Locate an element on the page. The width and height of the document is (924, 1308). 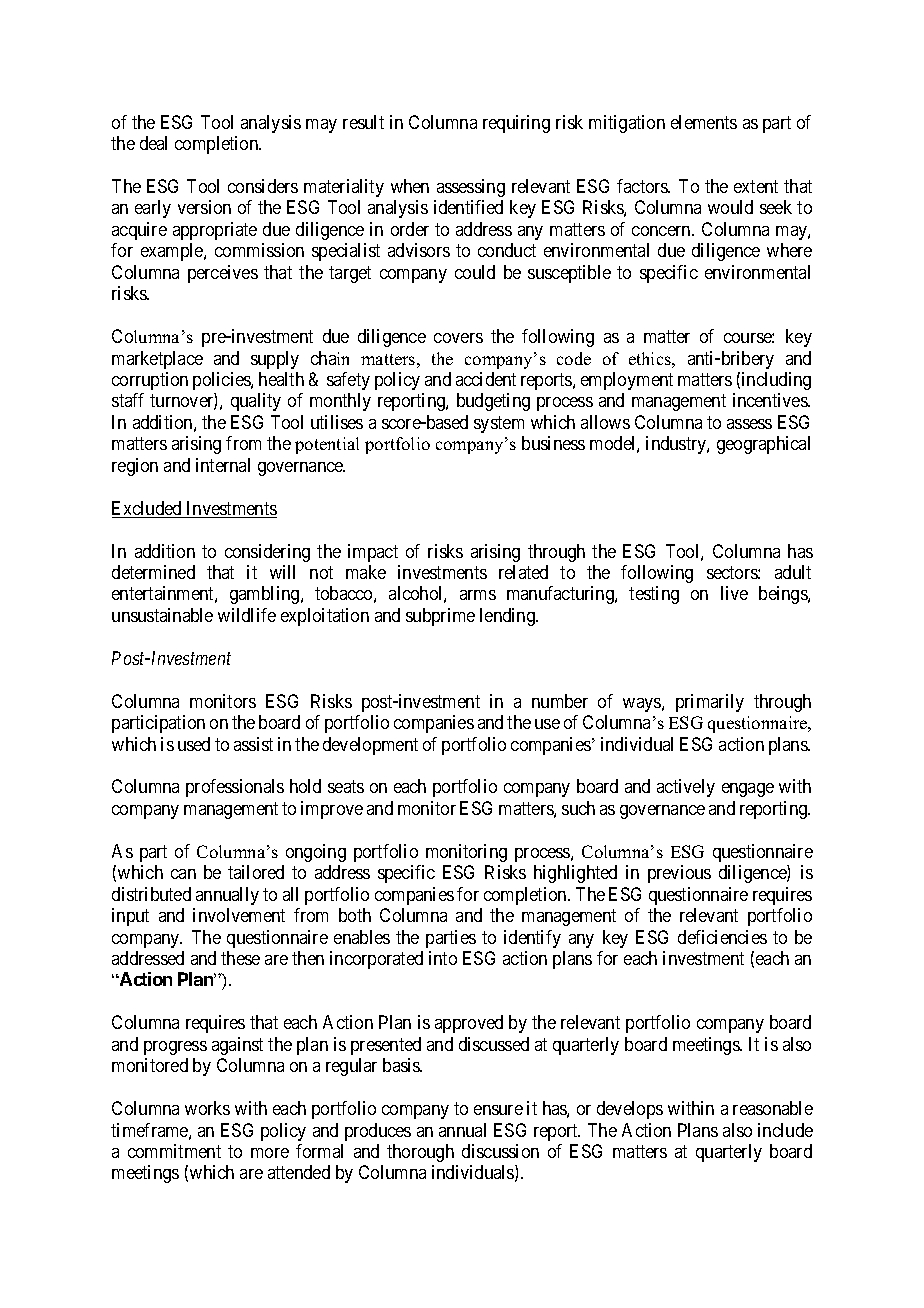
deal is located at coordinates (153, 143).
